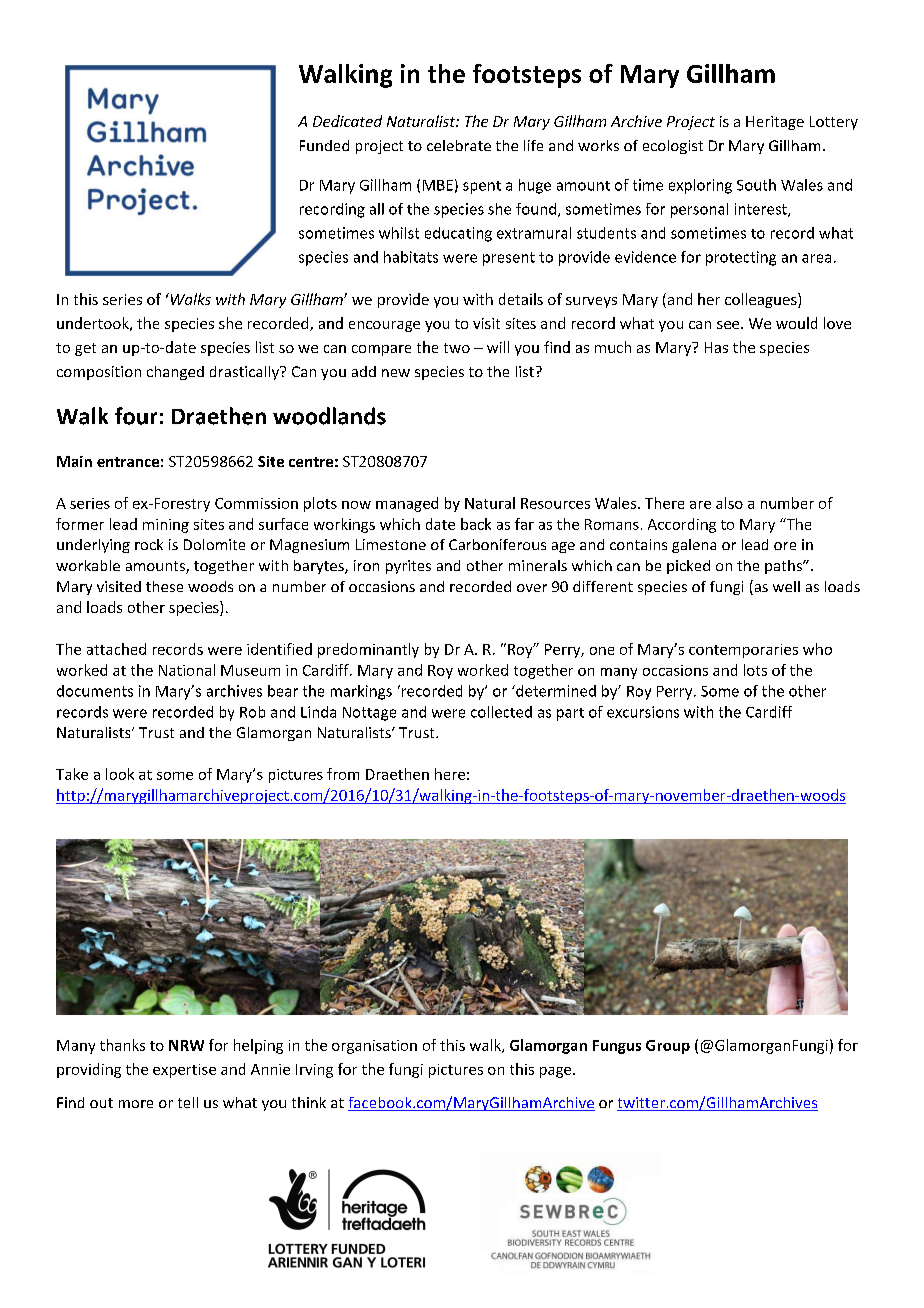 The height and width of the screenshot is (1308, 924). I want to click on Funded, so click(324, 145).
